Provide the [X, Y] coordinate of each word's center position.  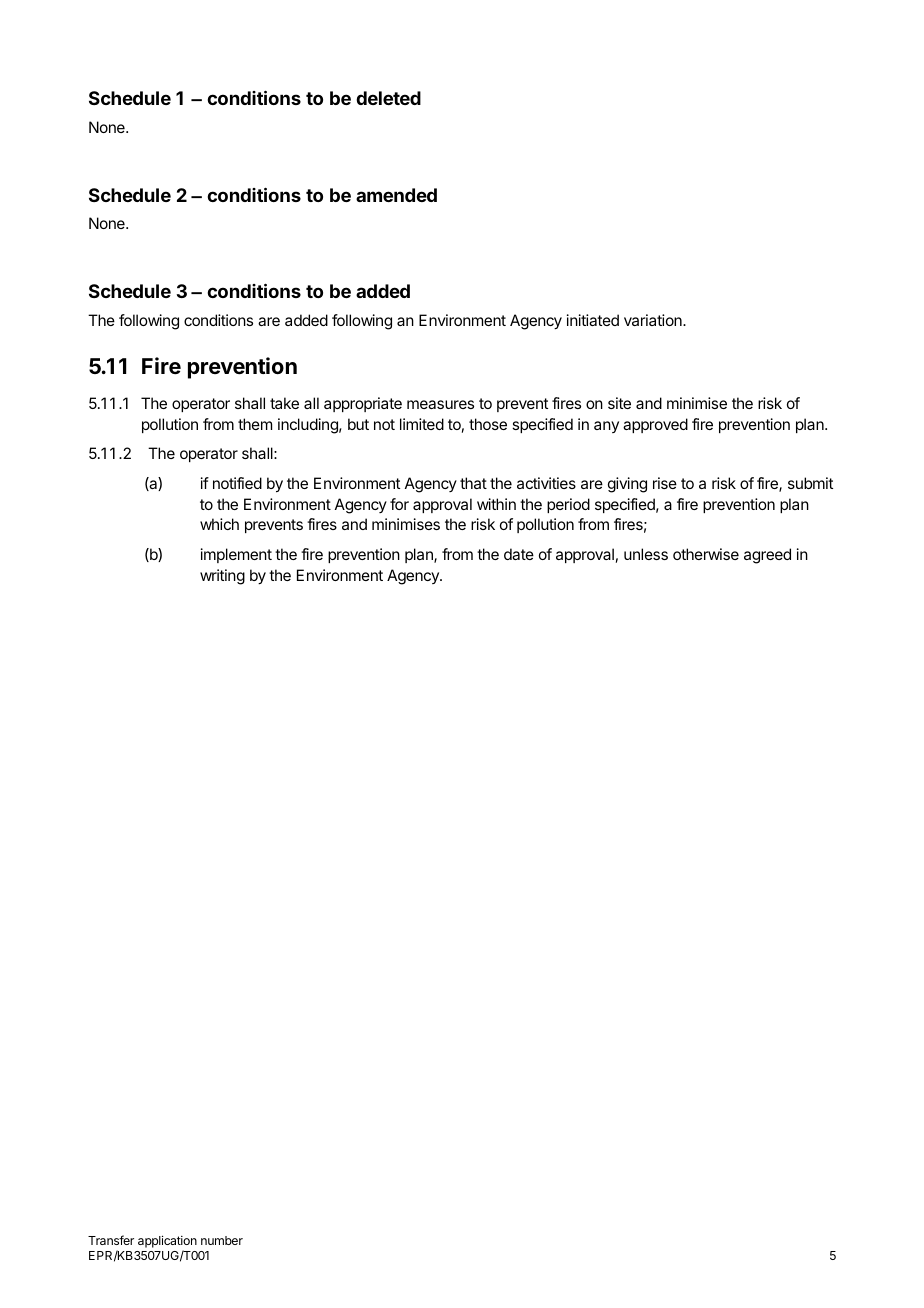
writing [222, 577]
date [519, 554]
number [222, 1240]
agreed [767, 556]
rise [665, 483]
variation [654, 320]
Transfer [111, 1240]
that [473, 483]
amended [396, 195]
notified [237, 483]
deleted [388, 98]
